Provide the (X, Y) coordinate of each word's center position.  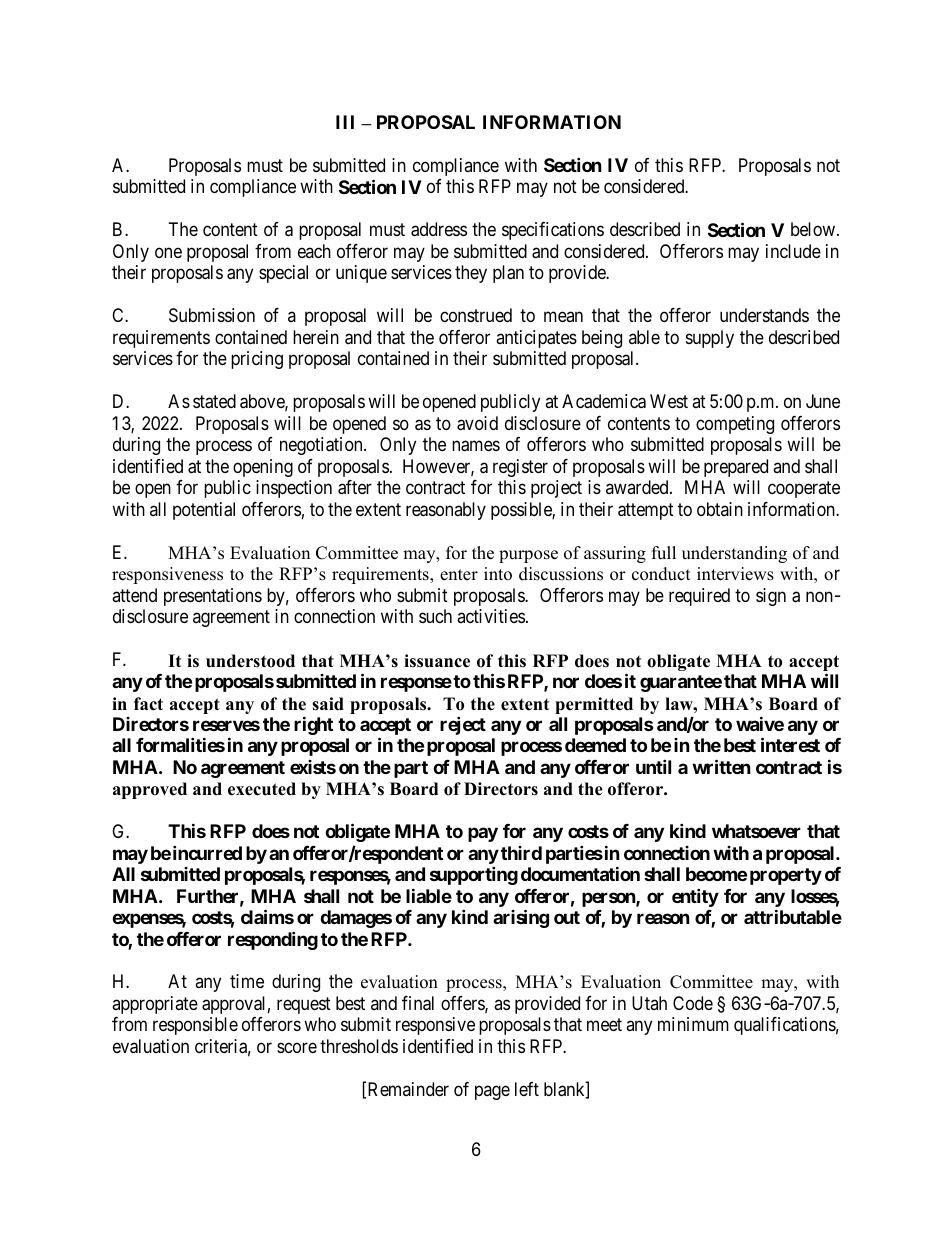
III (345, 122)
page (492, 1092)
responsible (195, 1026)
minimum (693, 1024)
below (814, 229)
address (439, 229)
